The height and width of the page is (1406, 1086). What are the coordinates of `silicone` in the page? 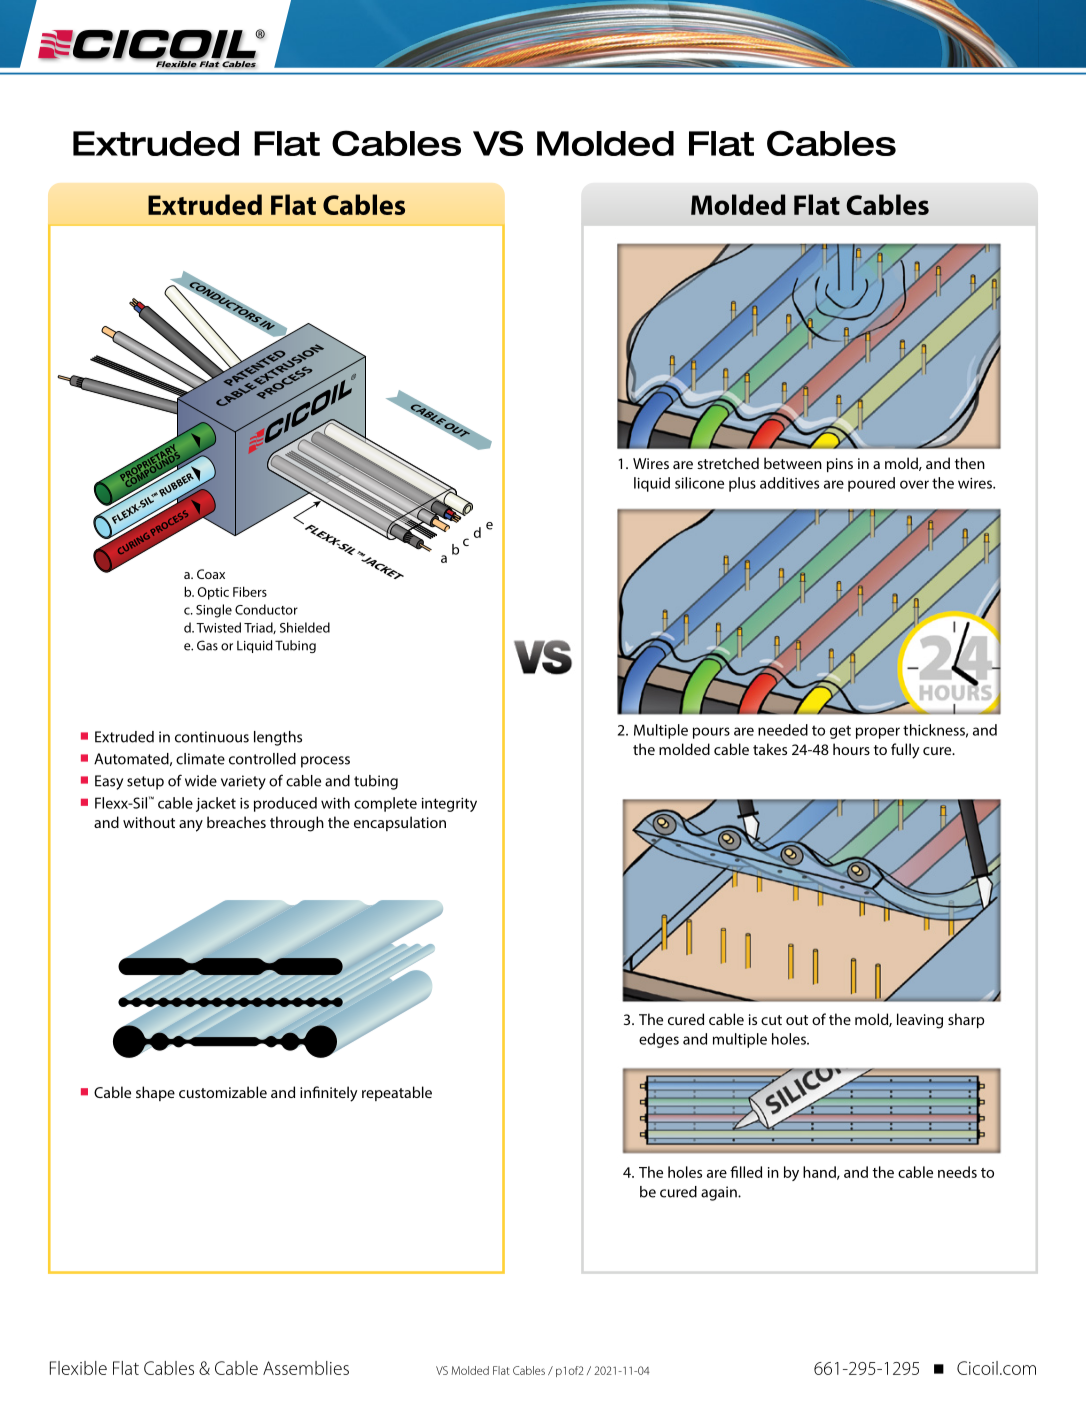 It's located at (699, 483).
